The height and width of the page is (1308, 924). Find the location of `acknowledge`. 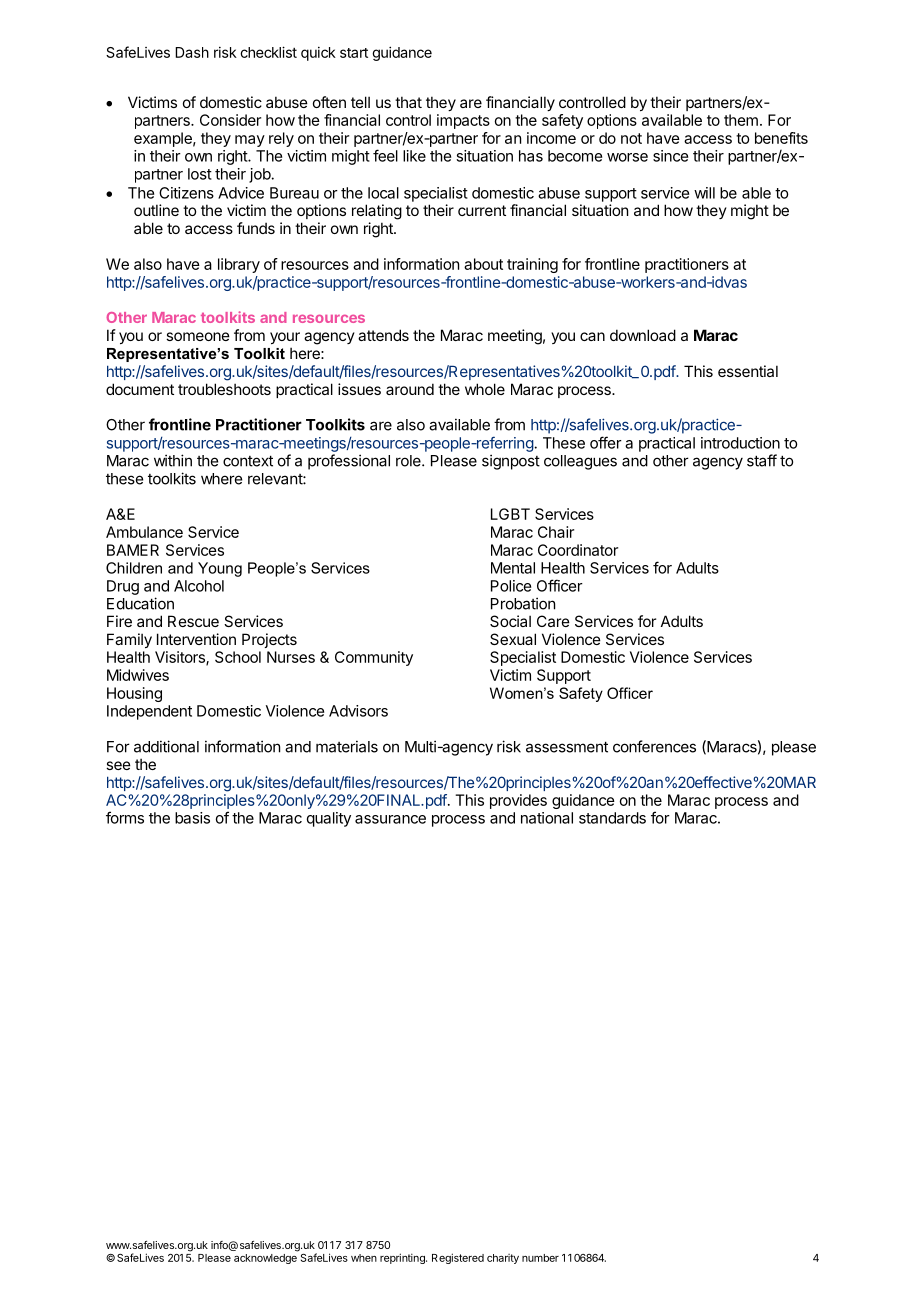

acknowledge is located at coordinates (265, 1259).
